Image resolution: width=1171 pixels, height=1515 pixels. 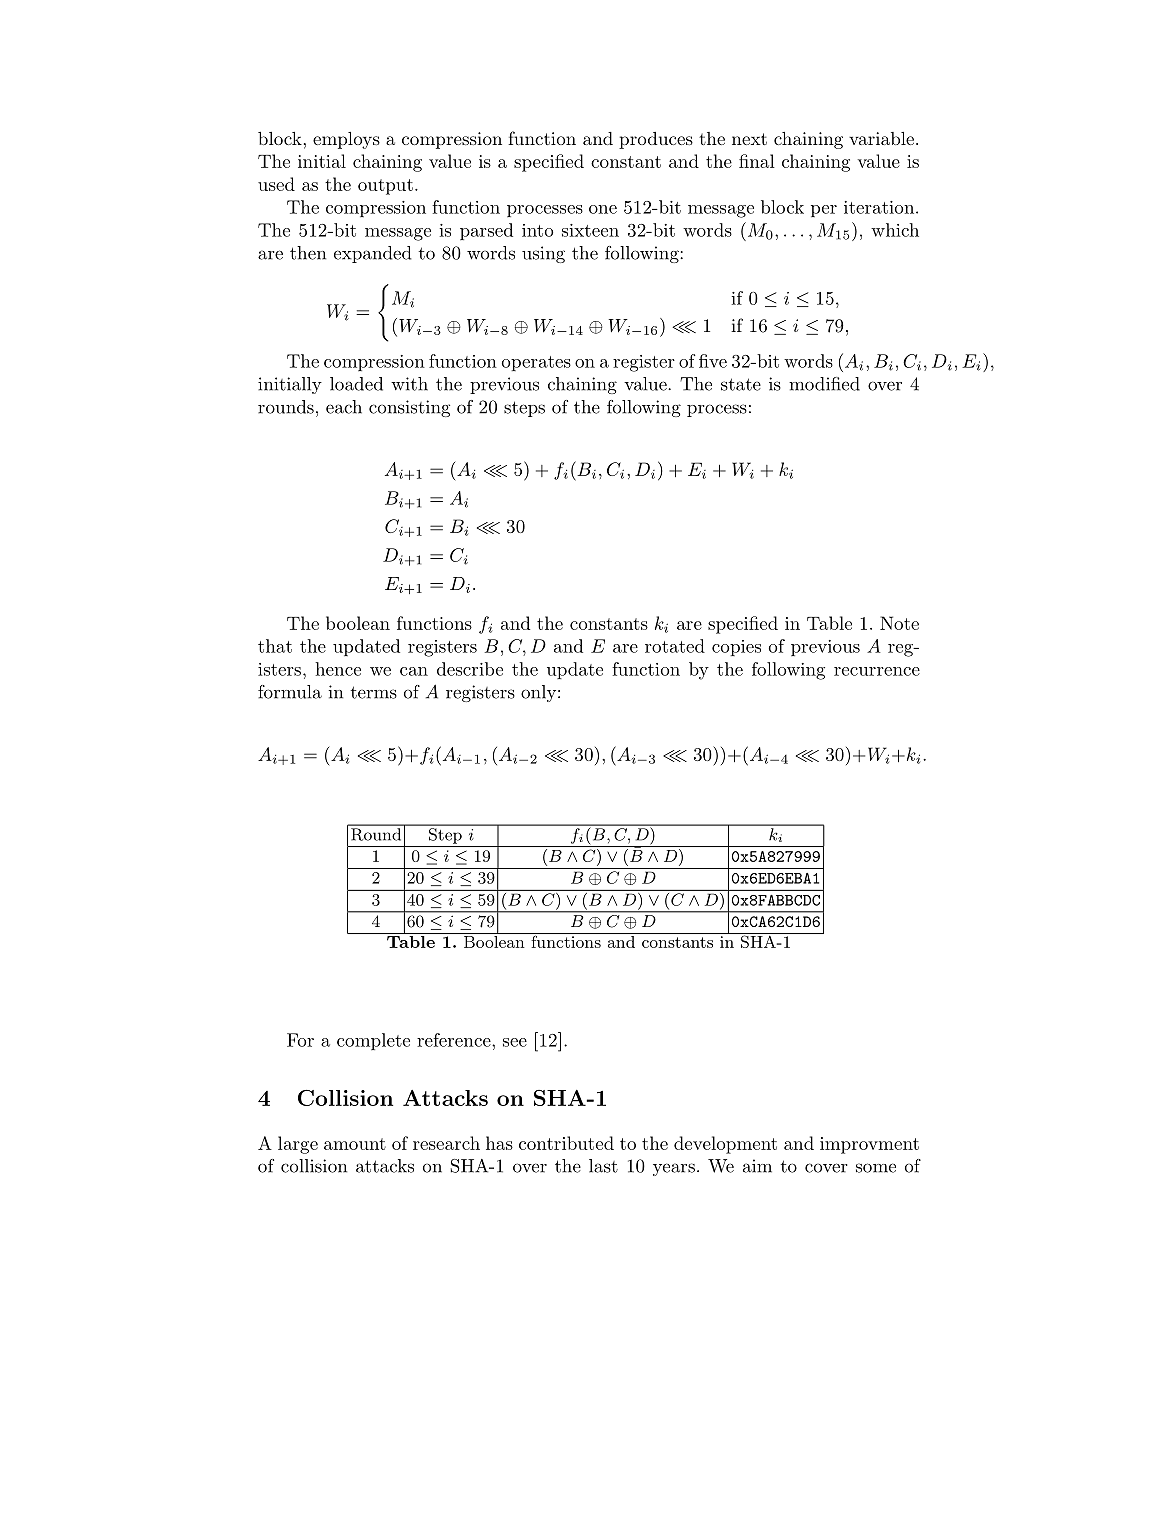 What do you see at coordinates (344, 407) in the screenshot?
I see `each` at bounding box center [344, 407].
